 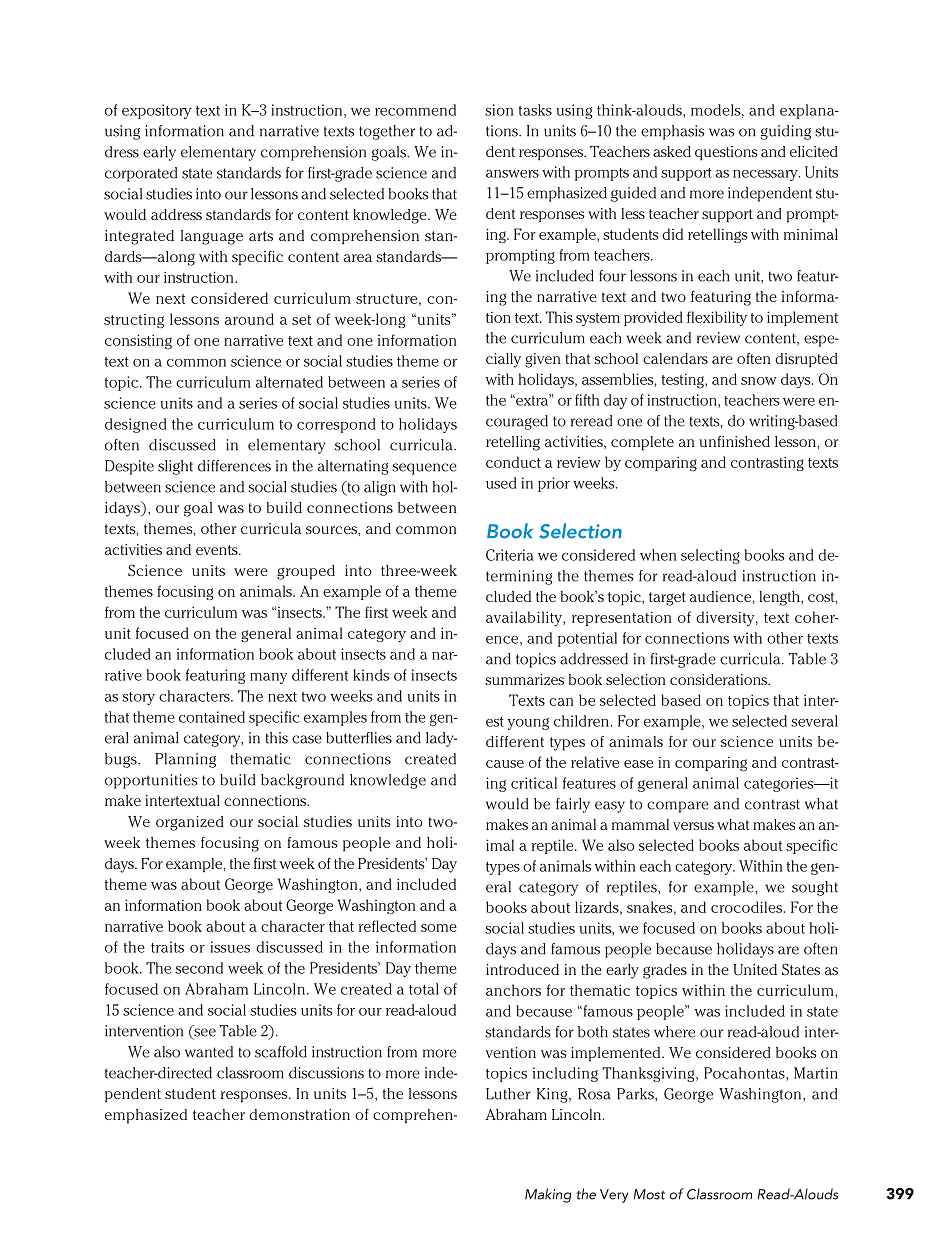 I want to click on Very, so click(x=614, y=1196).
